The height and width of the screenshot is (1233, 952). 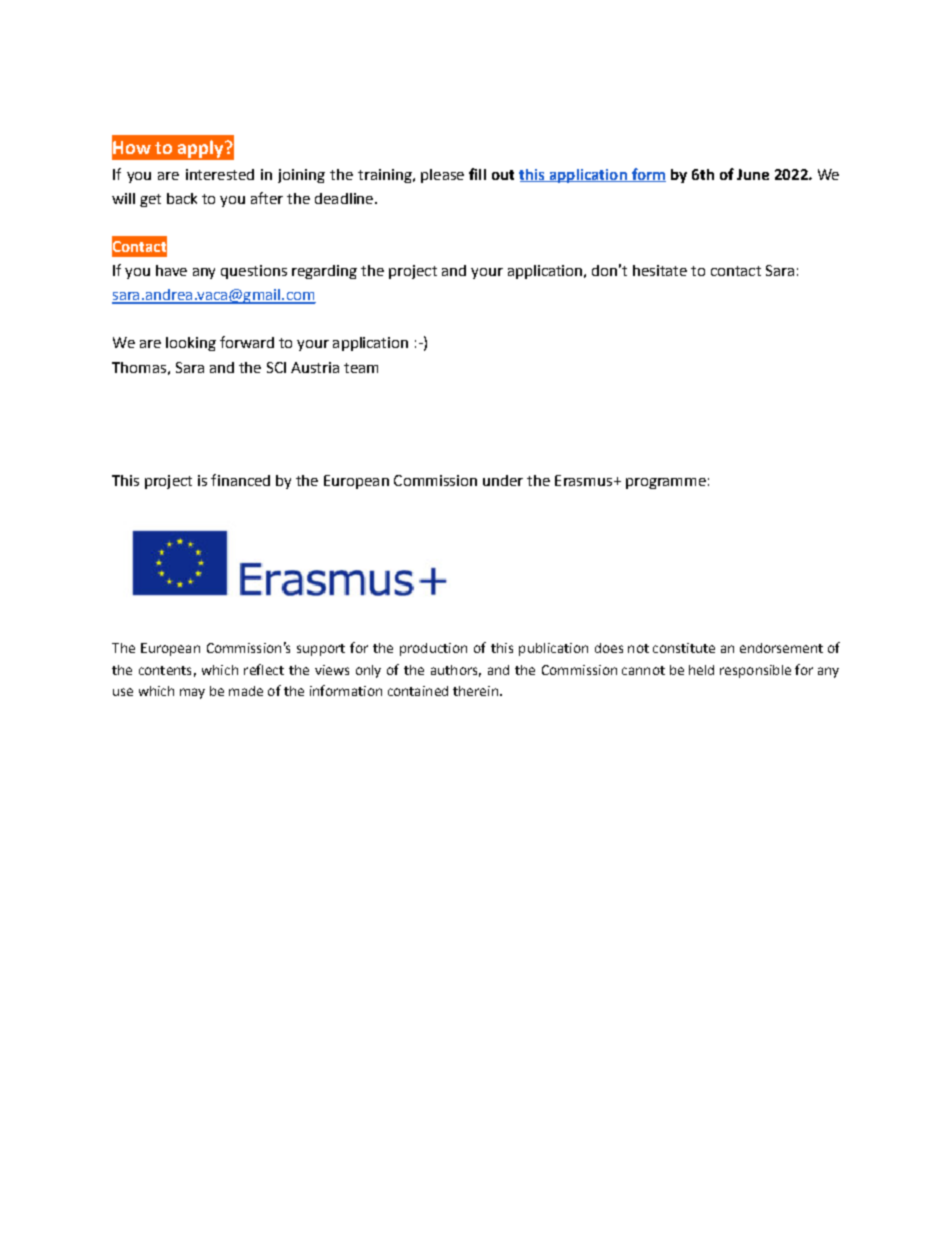 I want to click on financed, so click(x=240, y=480).
